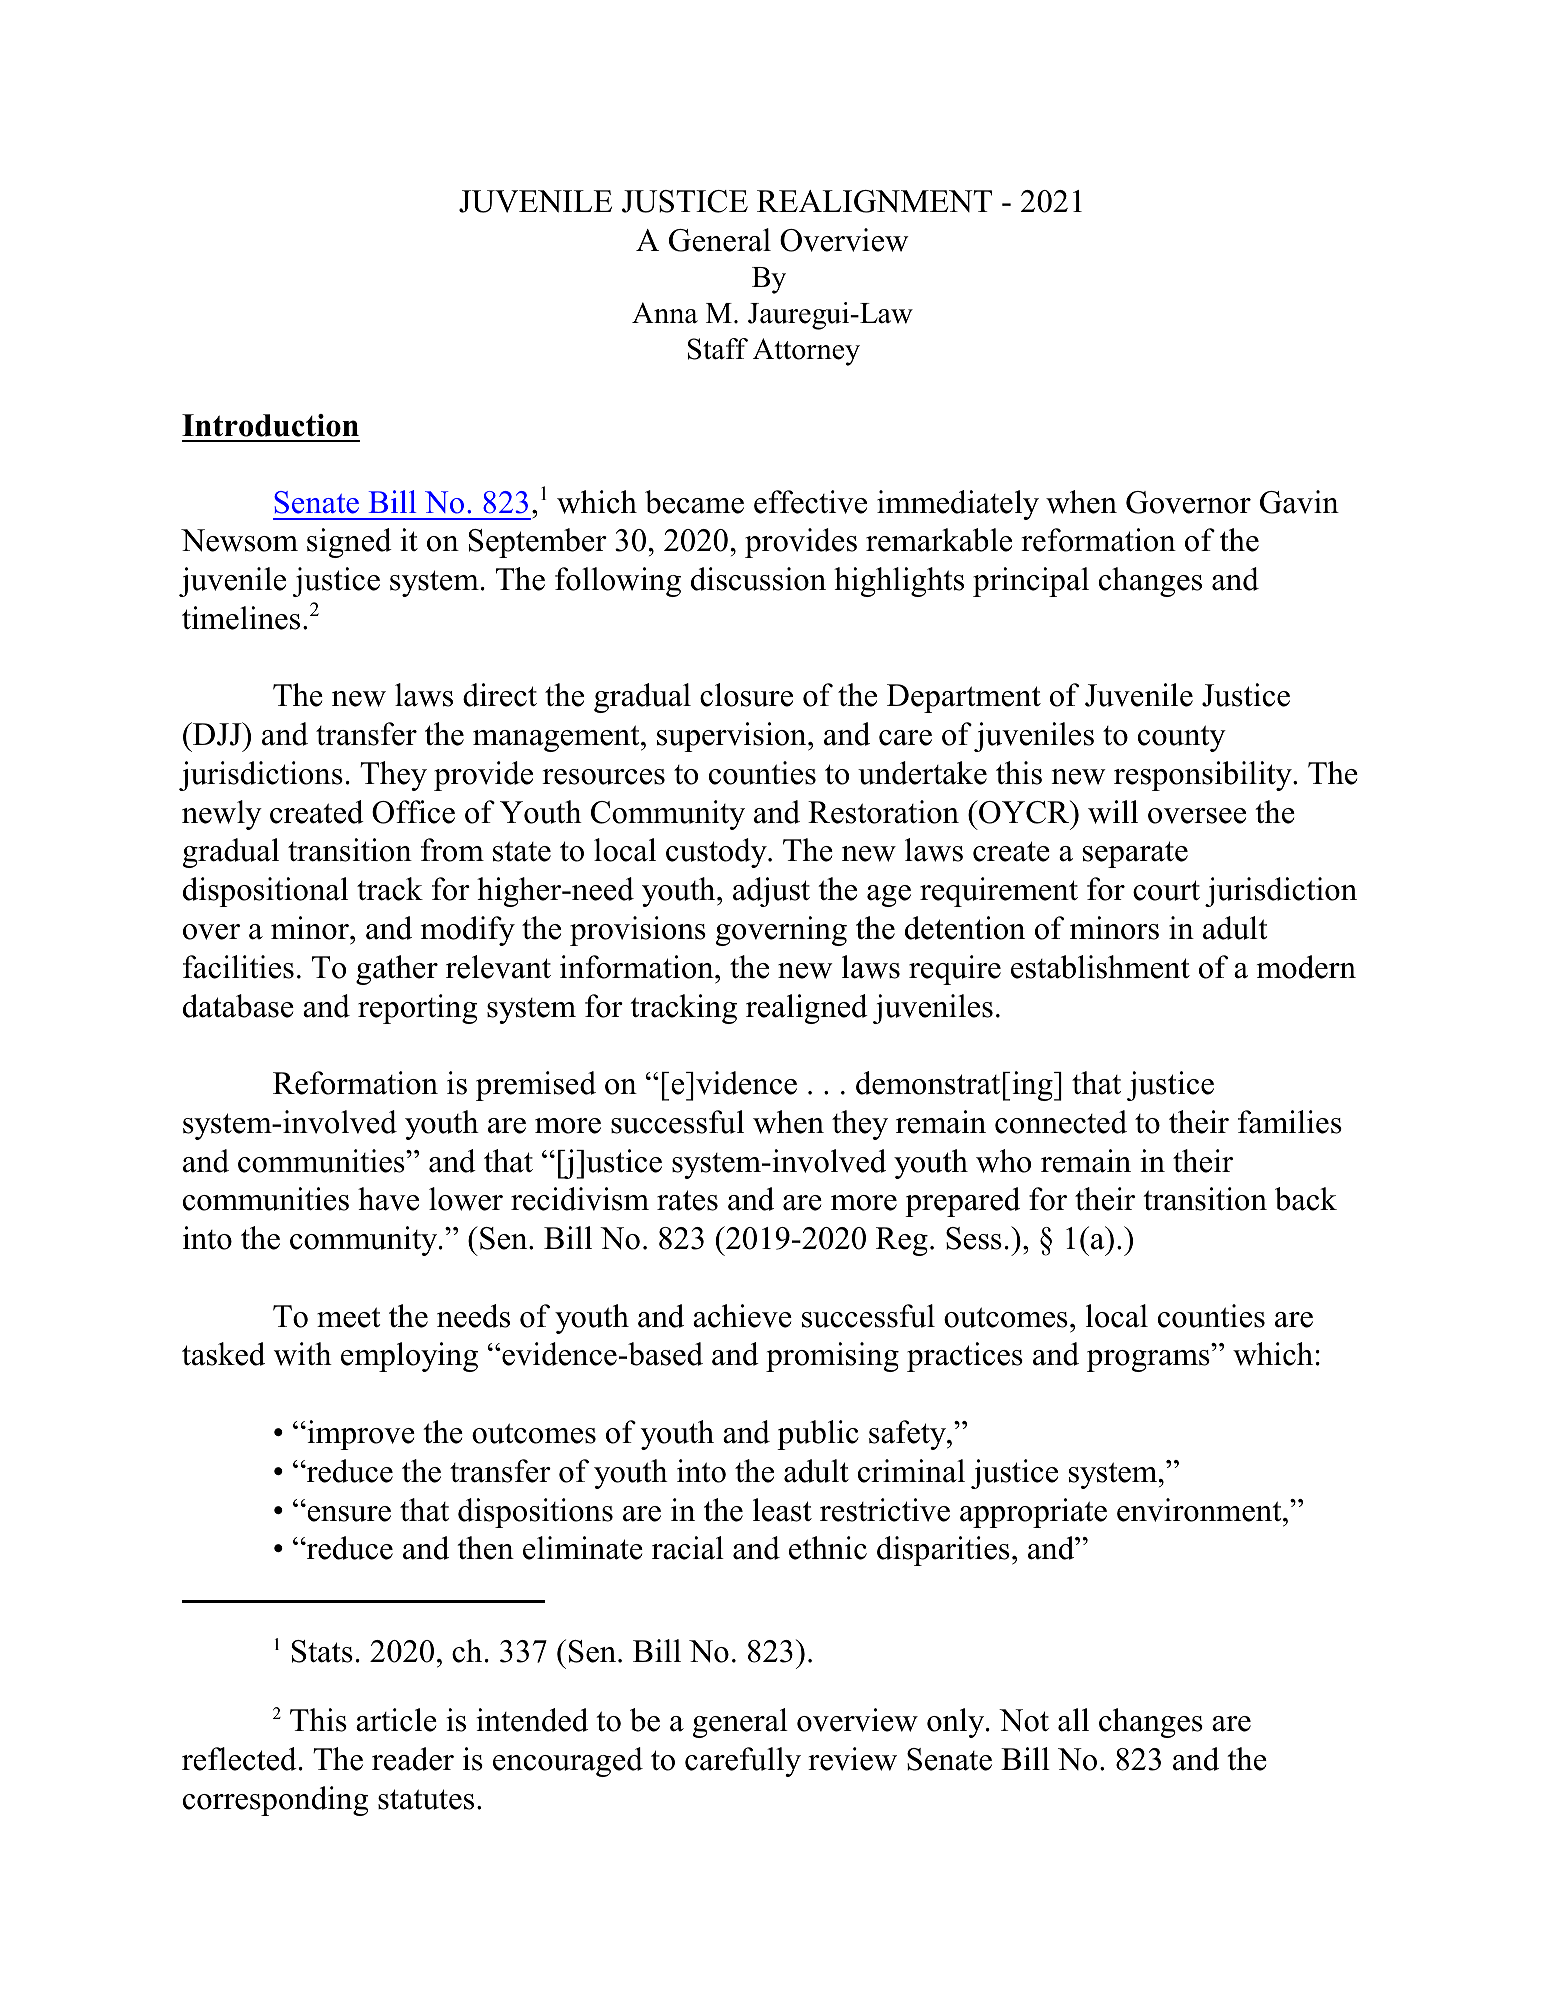 This image has height=1999, width=1545. What do you see at coordinates (270, 425) in the image?
I see `Introduction` at bounding box center [270, 425].
